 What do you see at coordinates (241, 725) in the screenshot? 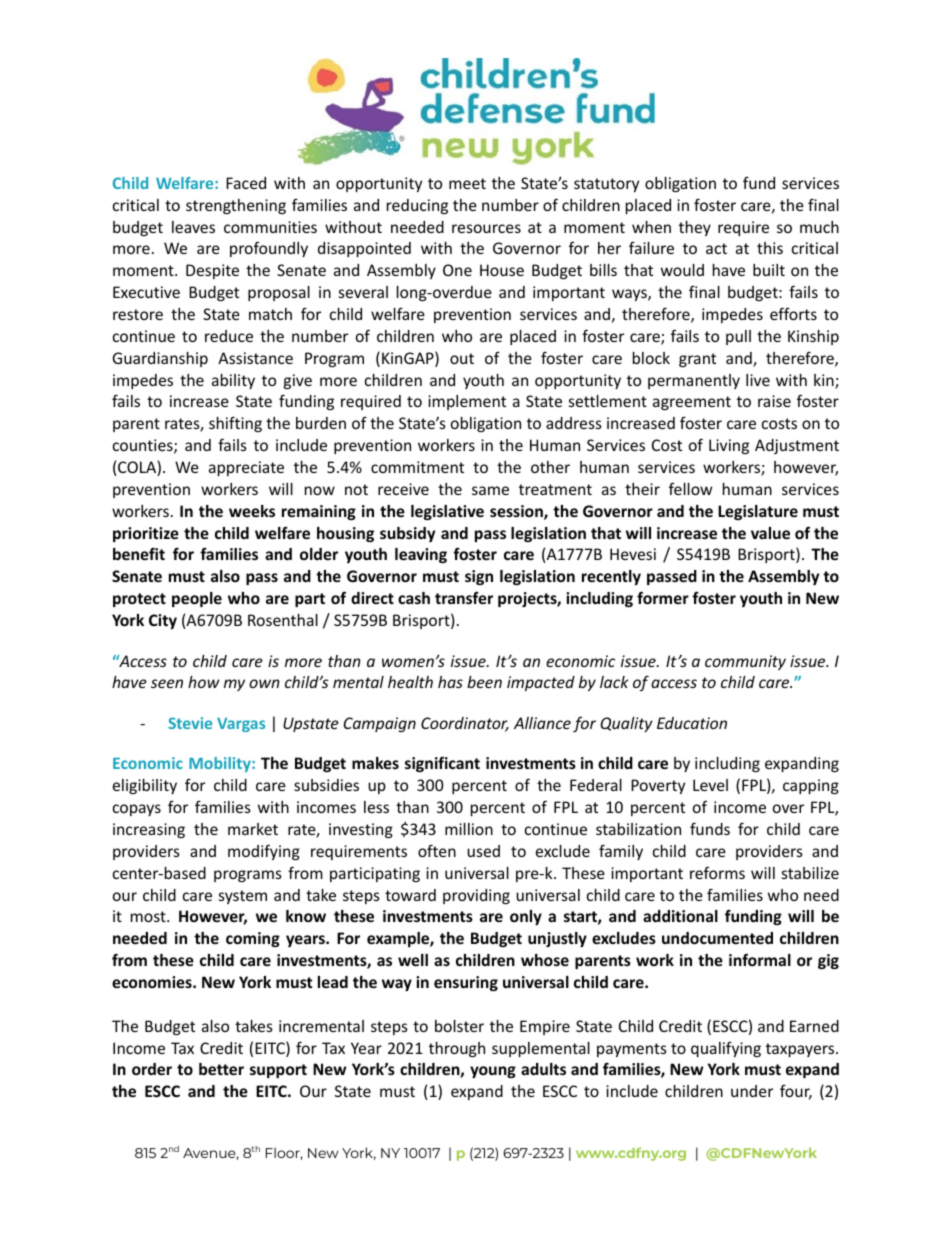
I see `Vargas` at bounding box center [241, 725].
